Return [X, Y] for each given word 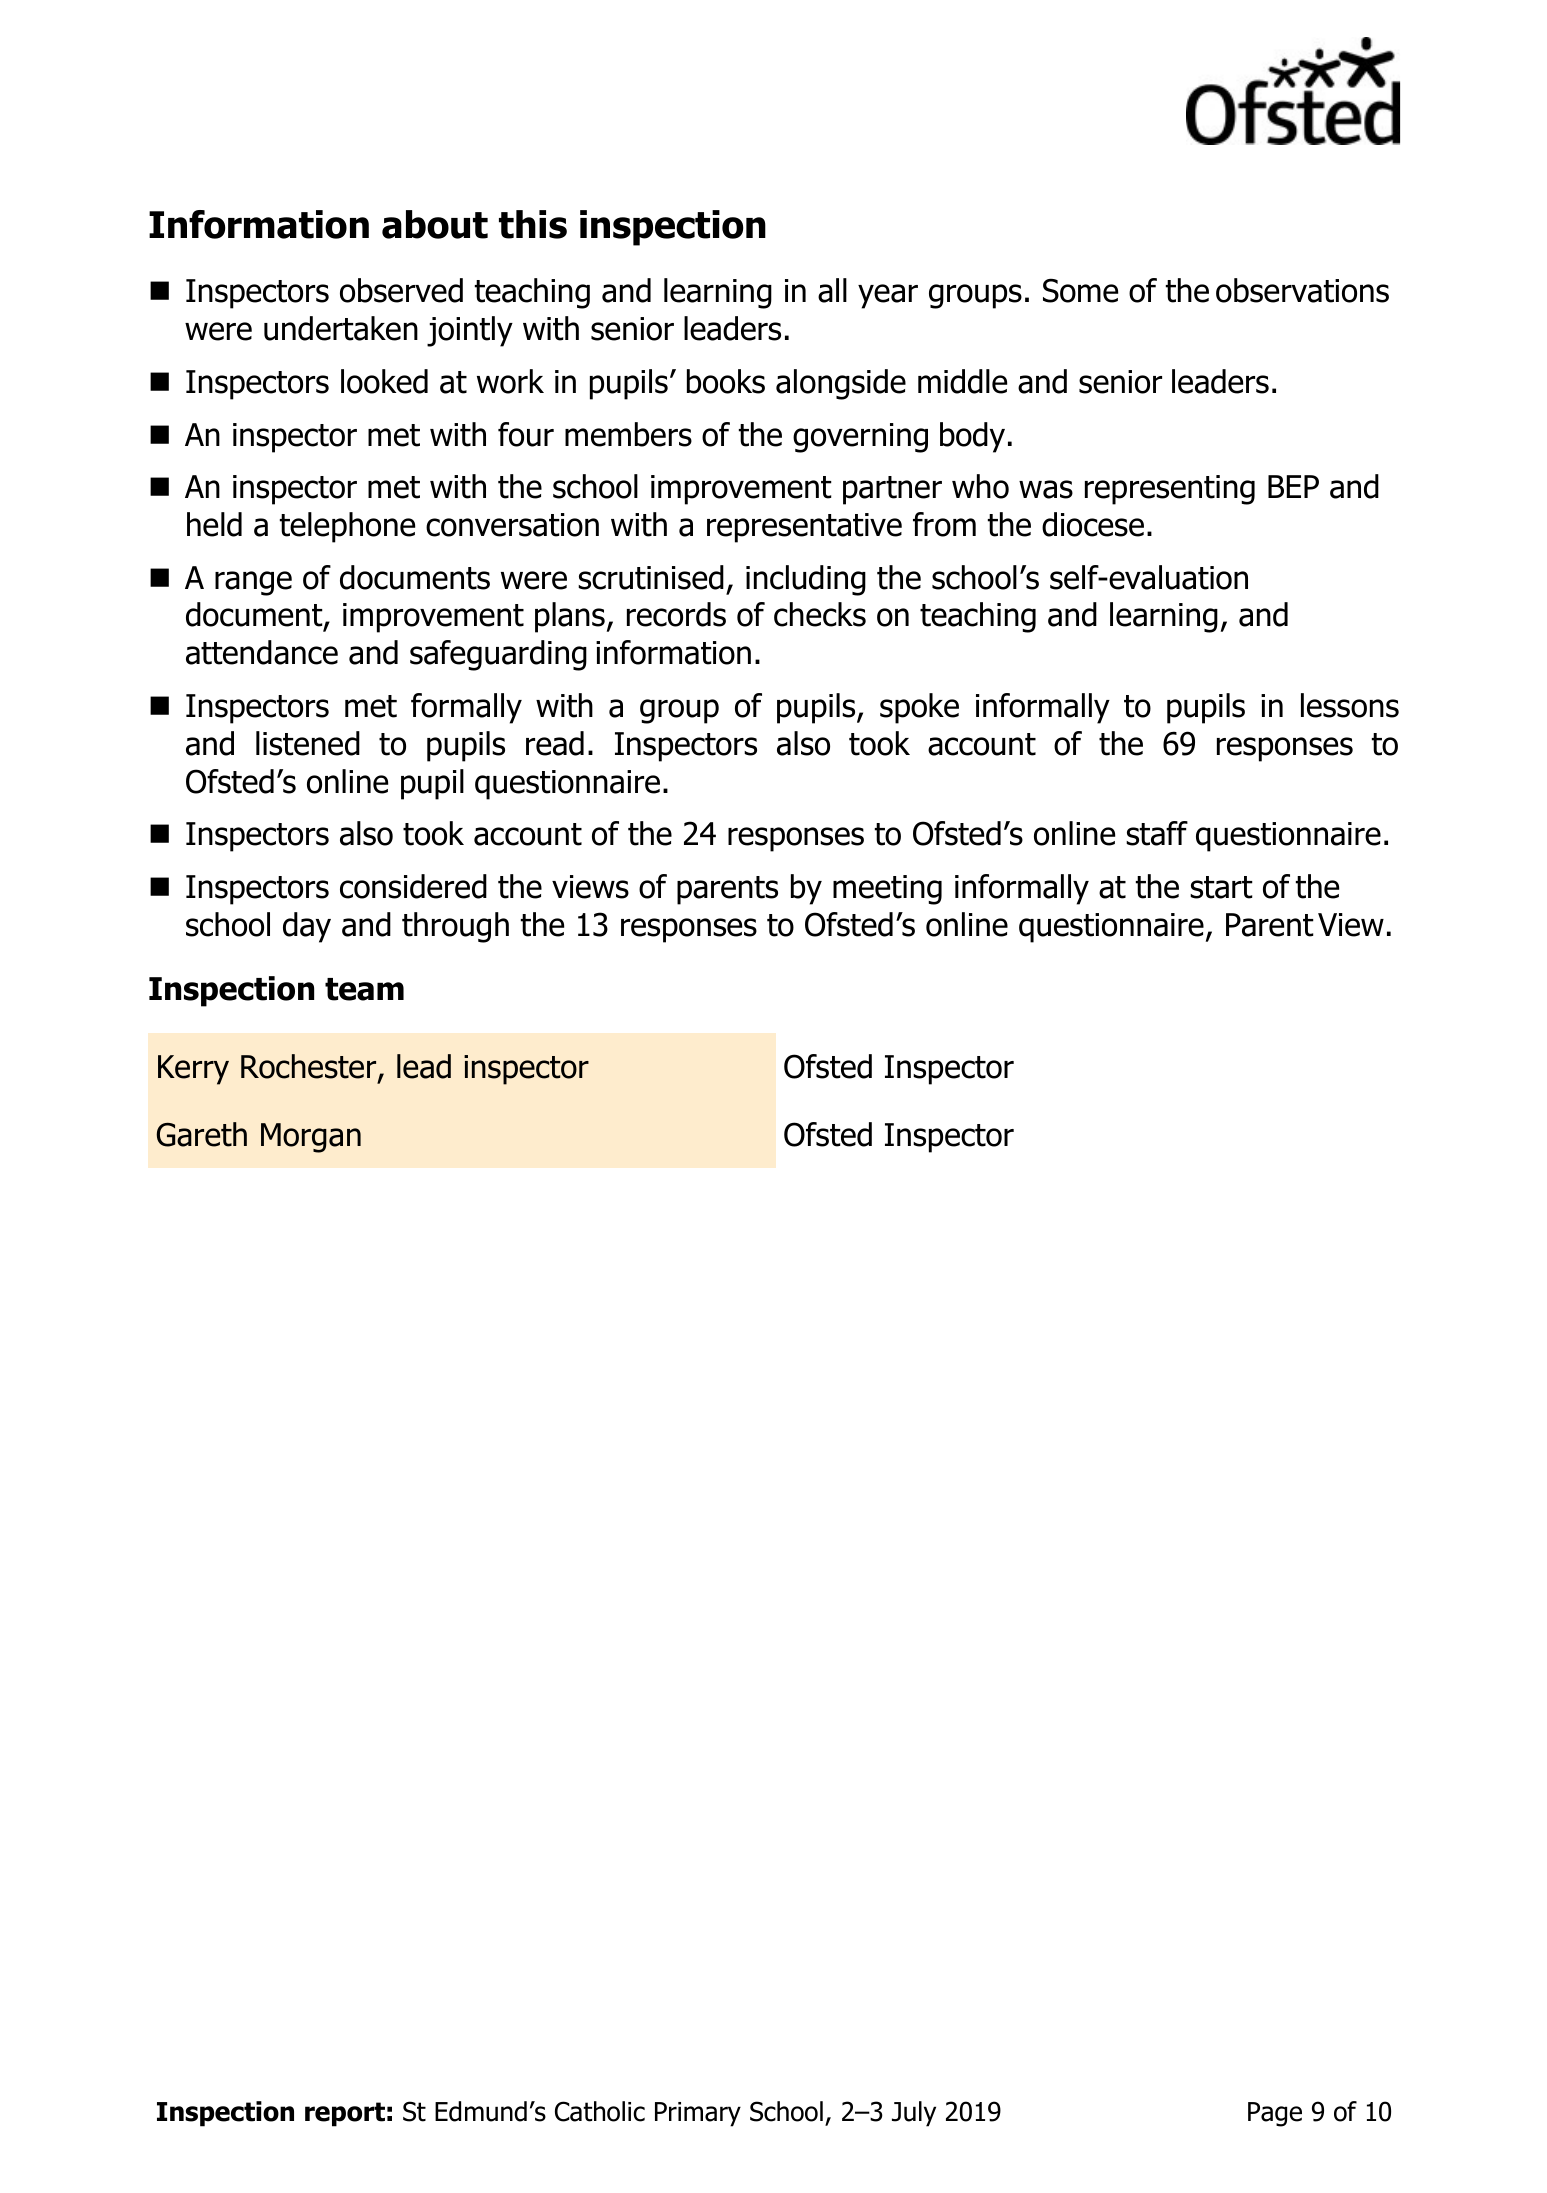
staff [1157, 833]
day [307, 927]
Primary [698, 2114]
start [1221, 887]
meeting [887, 890]
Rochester [310, 1068]
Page [1275, 2114]
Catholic [600, 2111]
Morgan [311, 1138]
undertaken [341, 328]
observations [1302, 290]
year [888, 296]
